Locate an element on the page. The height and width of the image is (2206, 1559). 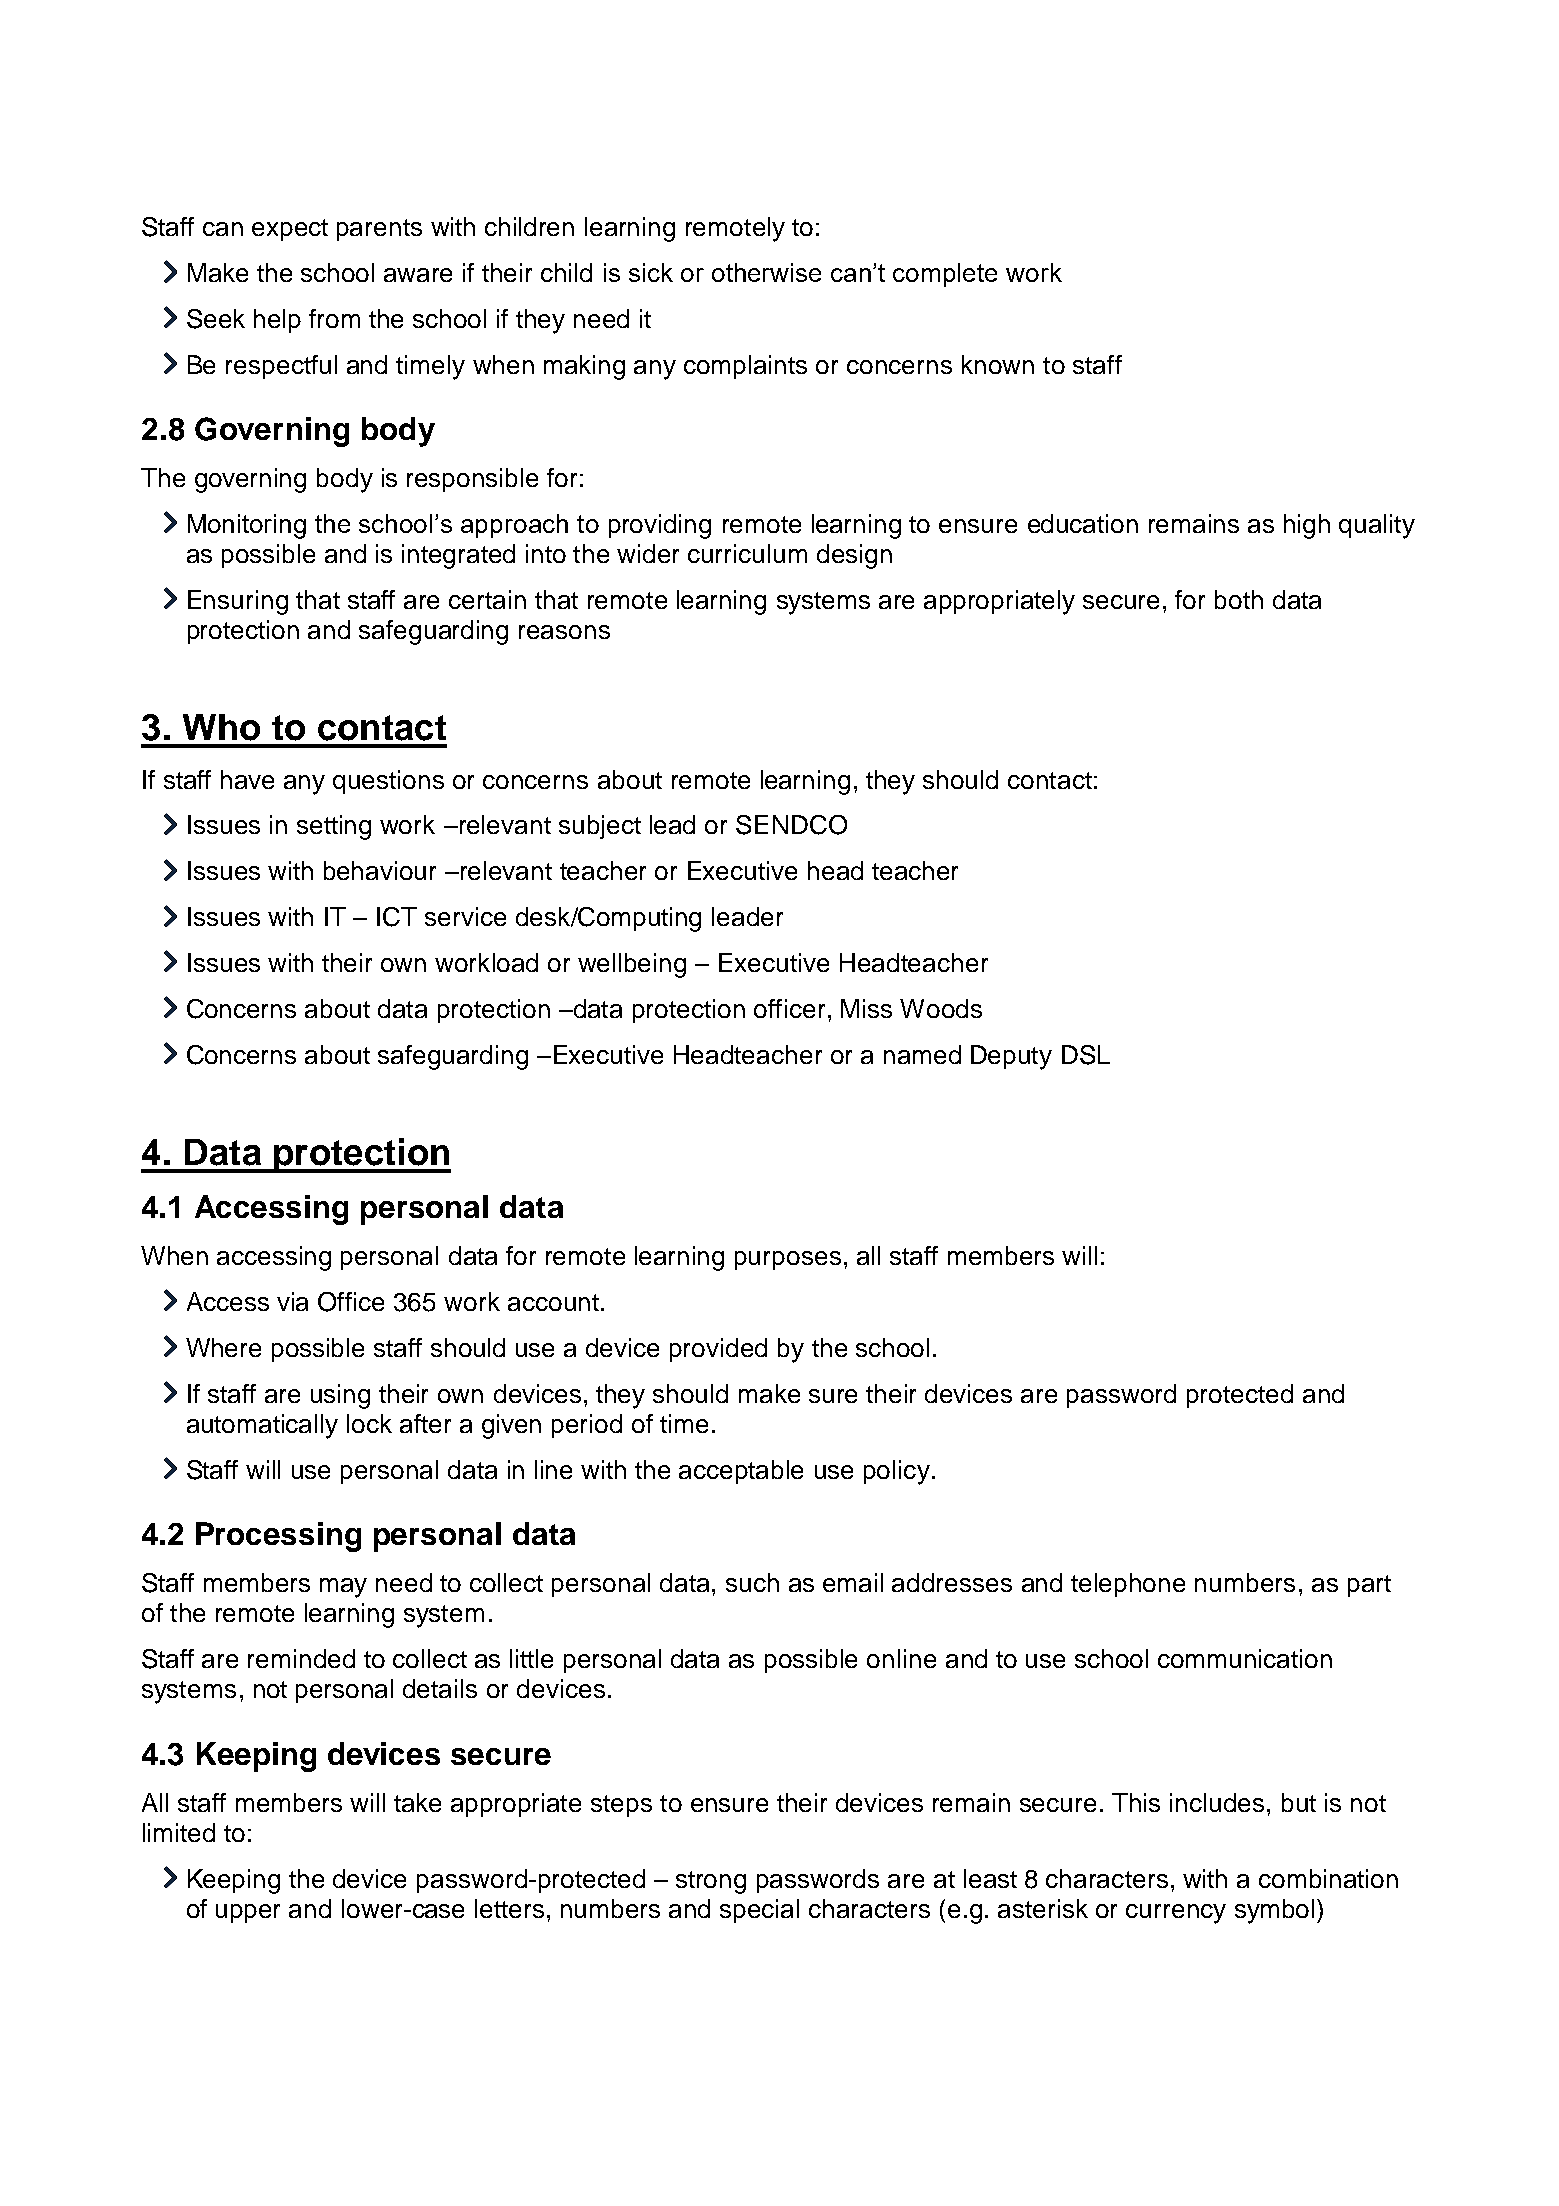
lock is located at coordinates (369, 1423).
